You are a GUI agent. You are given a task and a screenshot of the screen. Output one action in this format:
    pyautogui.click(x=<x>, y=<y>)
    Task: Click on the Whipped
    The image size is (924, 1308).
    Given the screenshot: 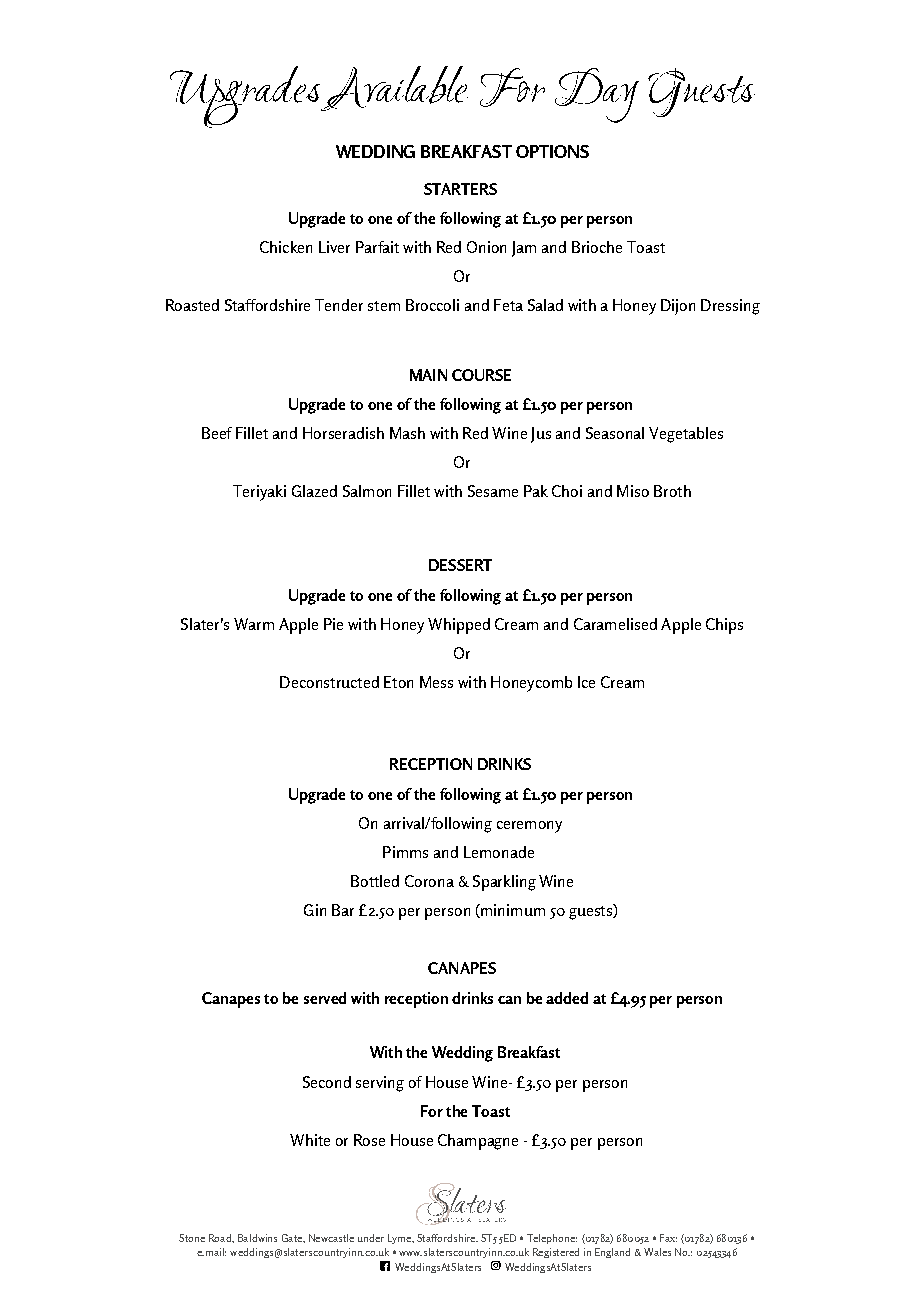 What is the action you would take?
    pyautogui.click(x=459, y=626)
